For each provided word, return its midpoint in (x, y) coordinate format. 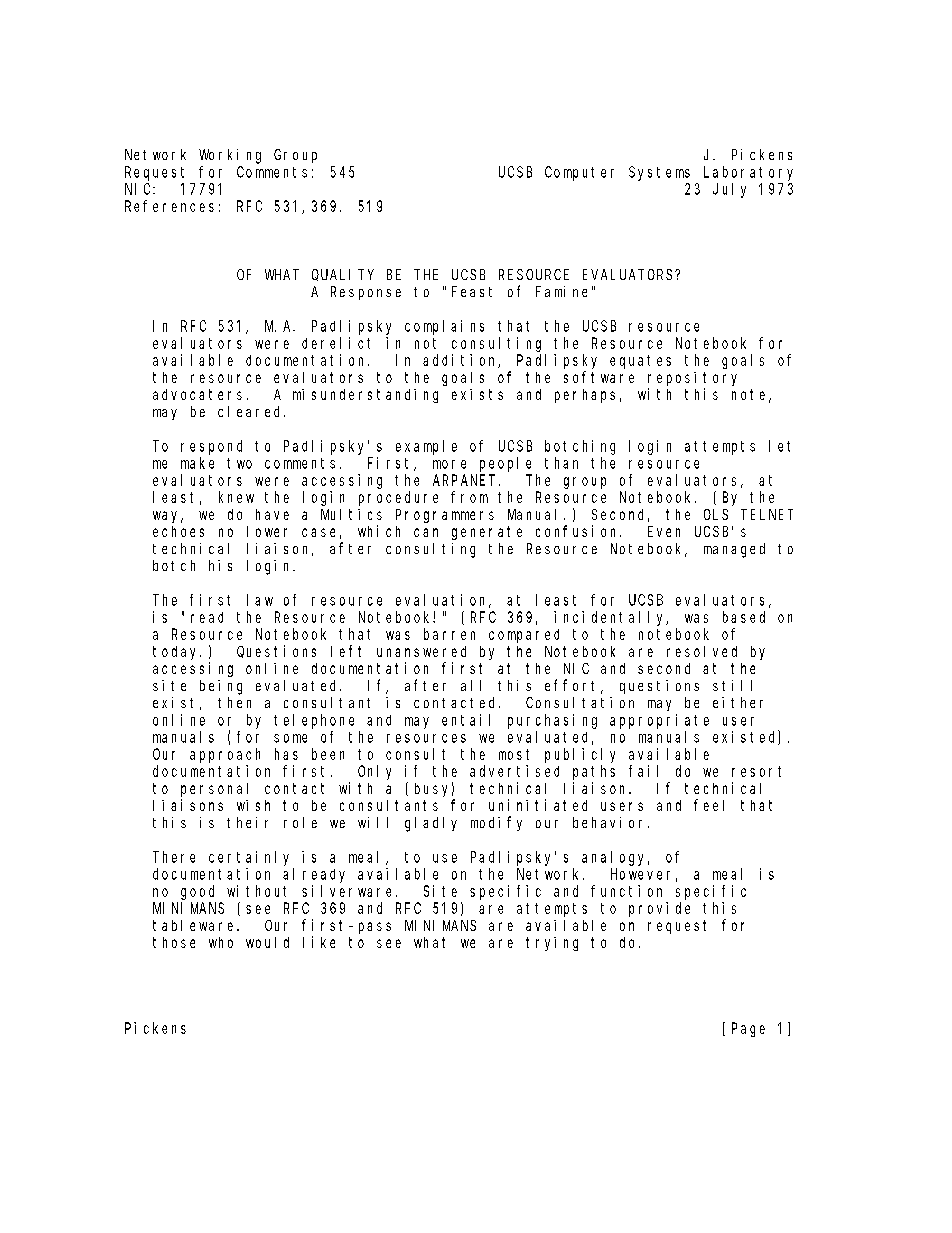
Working (230, 156)
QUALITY (343, 275)
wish (253, 805)
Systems (659, 173)
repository (692, 379)
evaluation (443, 601)
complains (444, 327)
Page (748, 1030)
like (319, 942)
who (221, 942)
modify (496, 823)
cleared (251, 411)
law (260, 600)
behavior (611, 822)
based (744, 617)
